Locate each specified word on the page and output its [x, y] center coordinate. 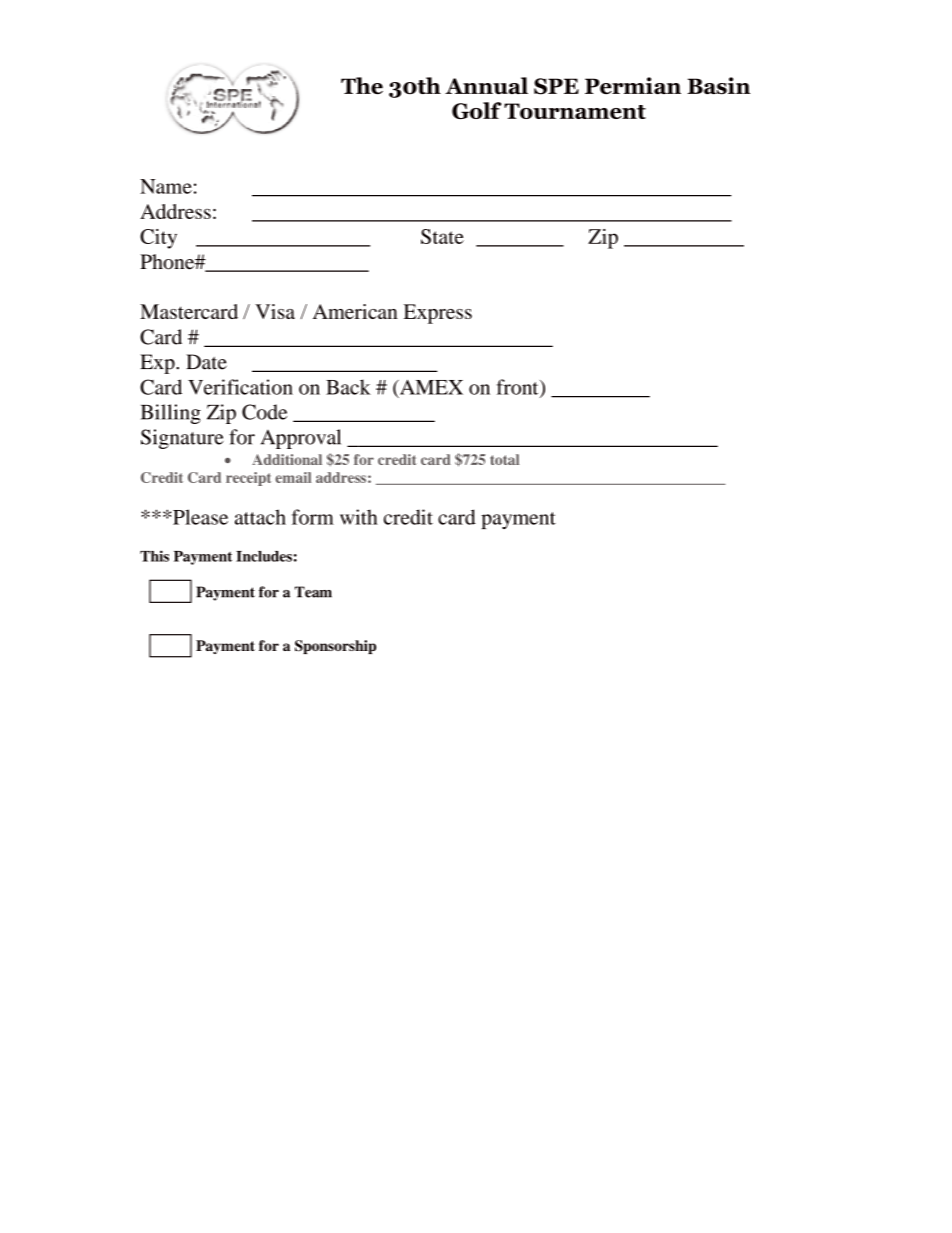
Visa [275, 311]
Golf [477, 110]
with [359, 517]
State [442, 236]
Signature [182, 439]
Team [313, 592]
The [362, 85]
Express [438, 314]
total [504, 459]
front [519, 388]
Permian [633, 85]
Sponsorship [335, 647]
